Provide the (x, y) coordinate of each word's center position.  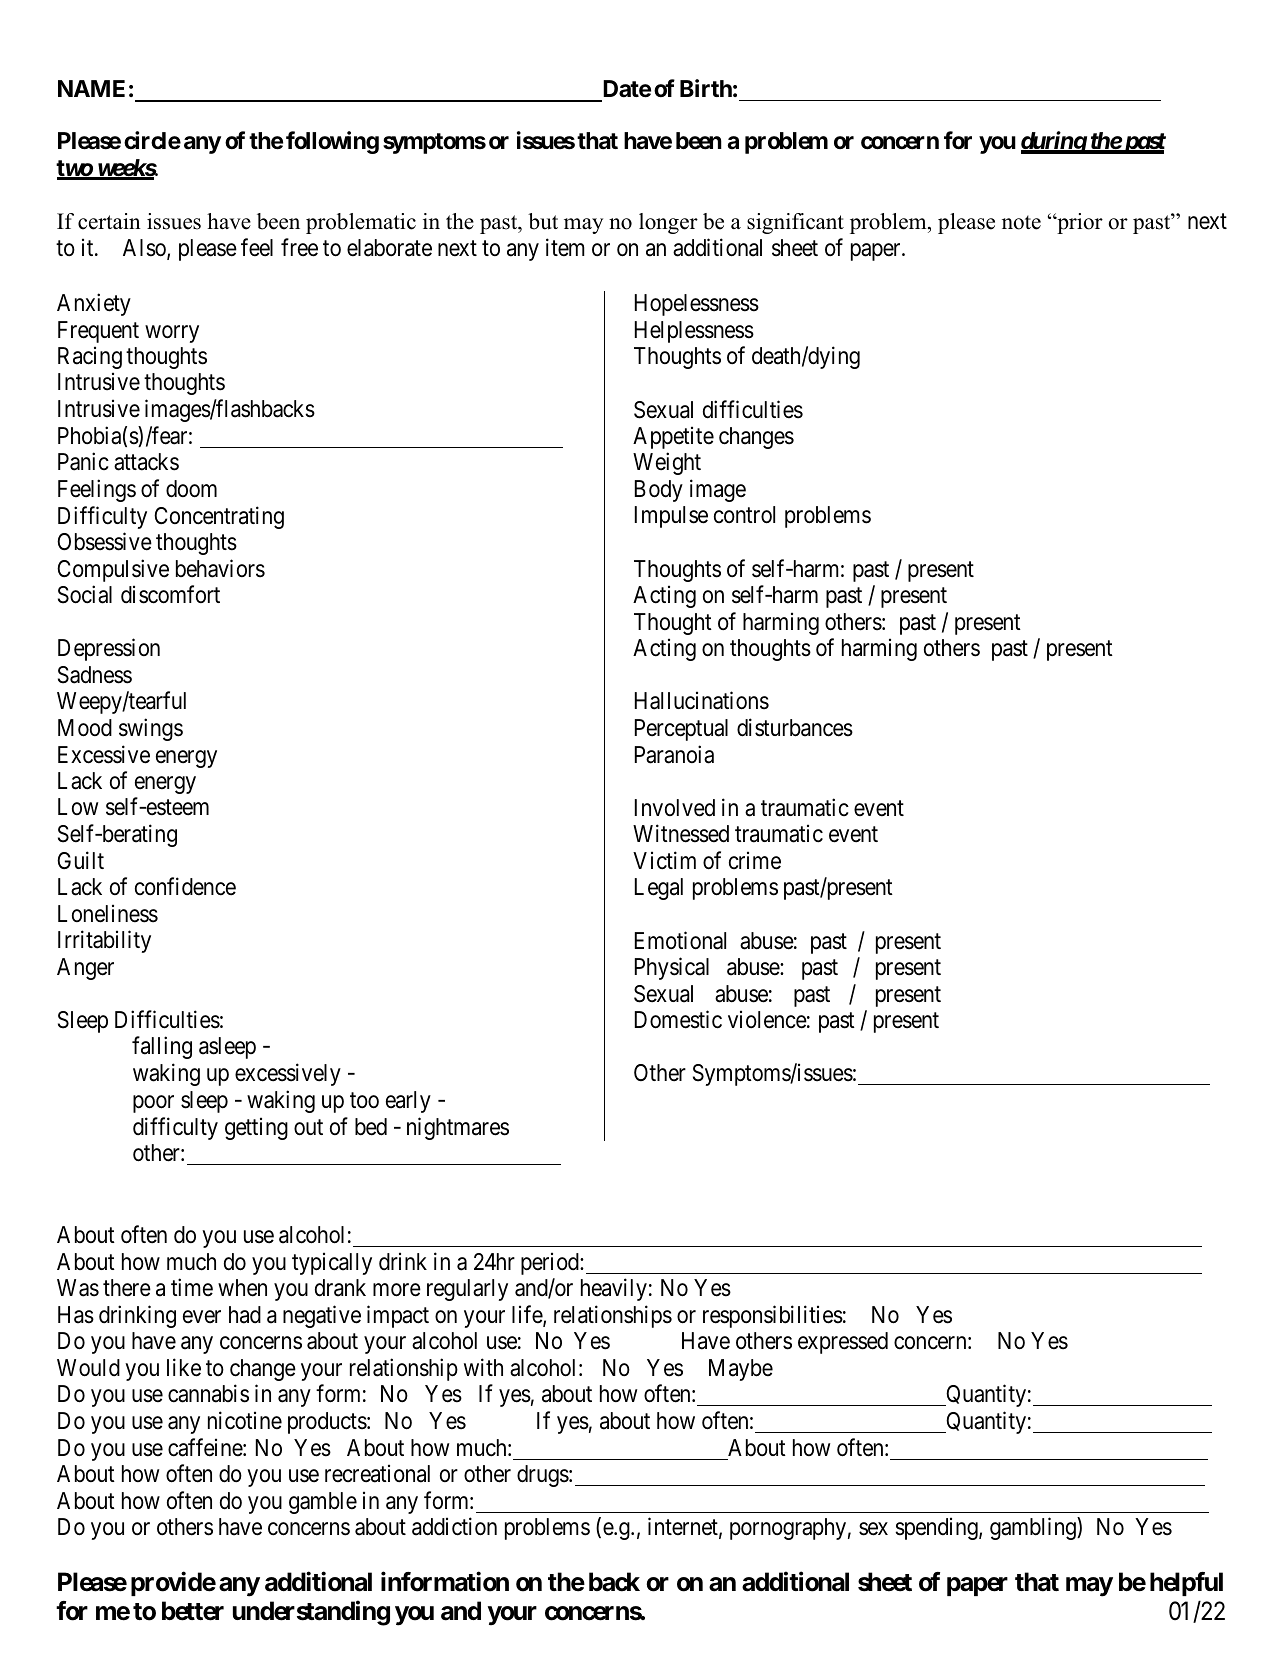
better (193, 1611)
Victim (664, 860)
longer (668, 223)
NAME (91, 88)
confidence (185, 887)
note (1021, 222)
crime (755, 860)
